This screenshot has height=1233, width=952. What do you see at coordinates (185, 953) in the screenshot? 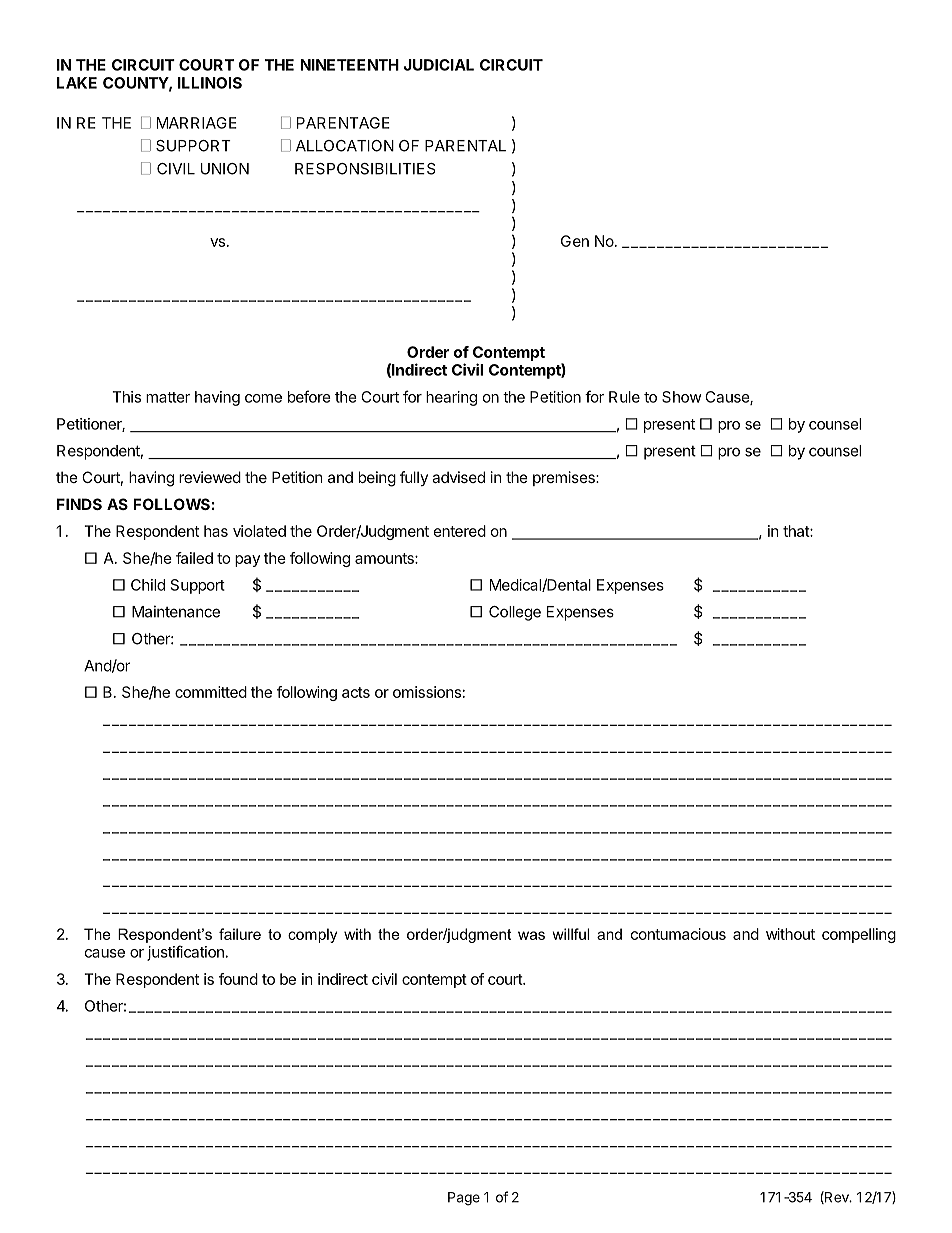
I see `justification` at bounding box center [185, 953].
